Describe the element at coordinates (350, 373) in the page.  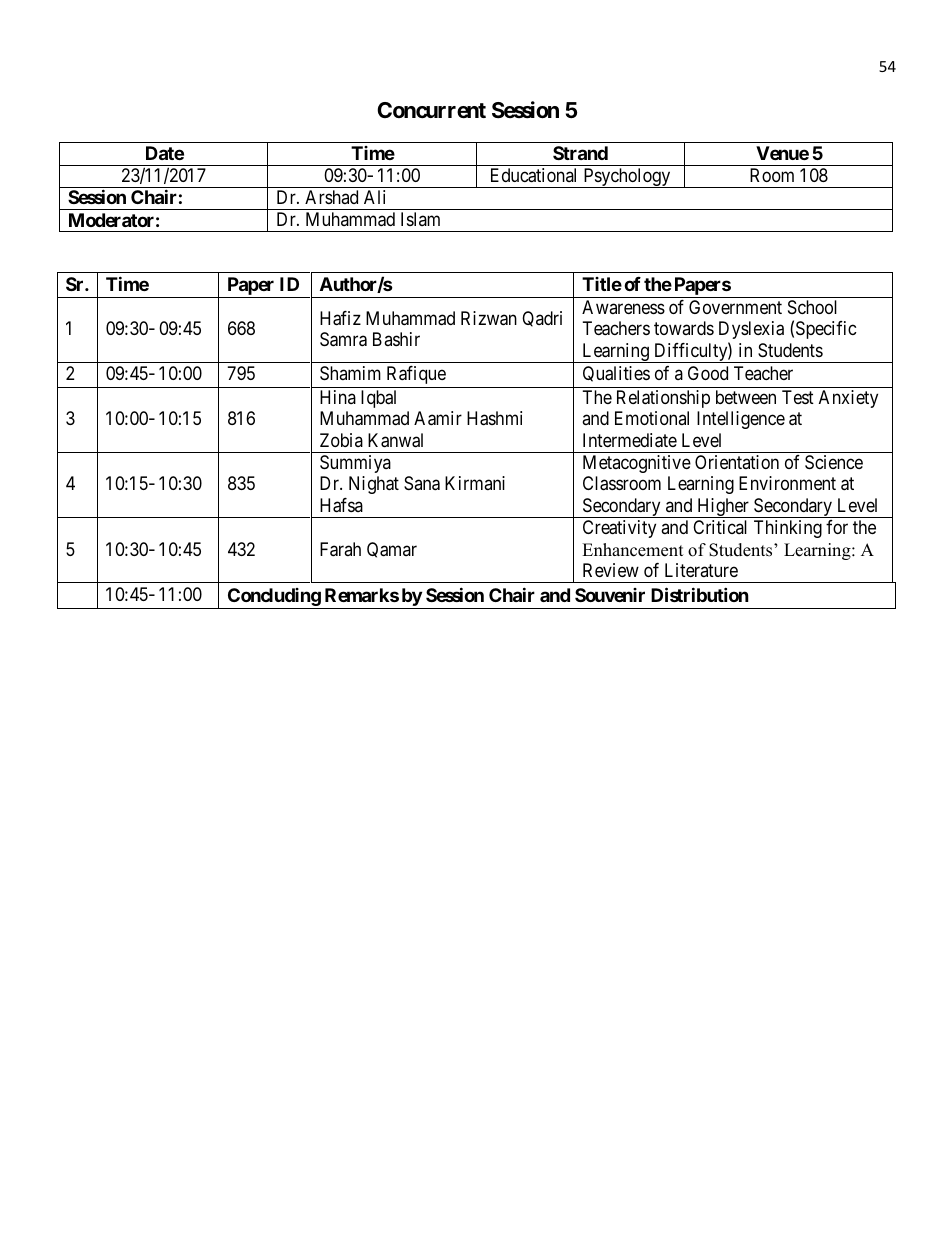
I see `Shamim` at that location.
